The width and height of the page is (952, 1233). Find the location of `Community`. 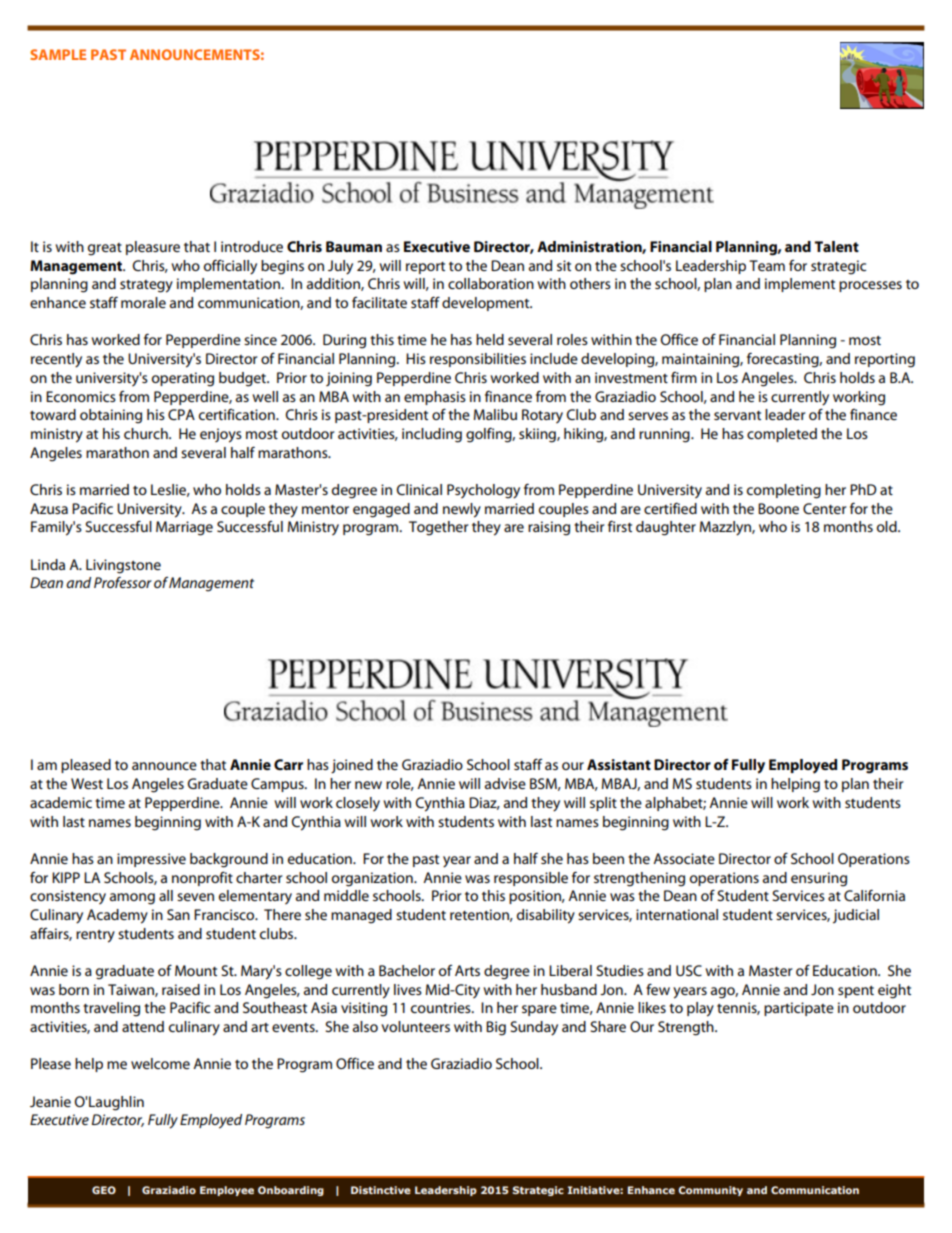

Community is located at coordinates (710, 1191).
